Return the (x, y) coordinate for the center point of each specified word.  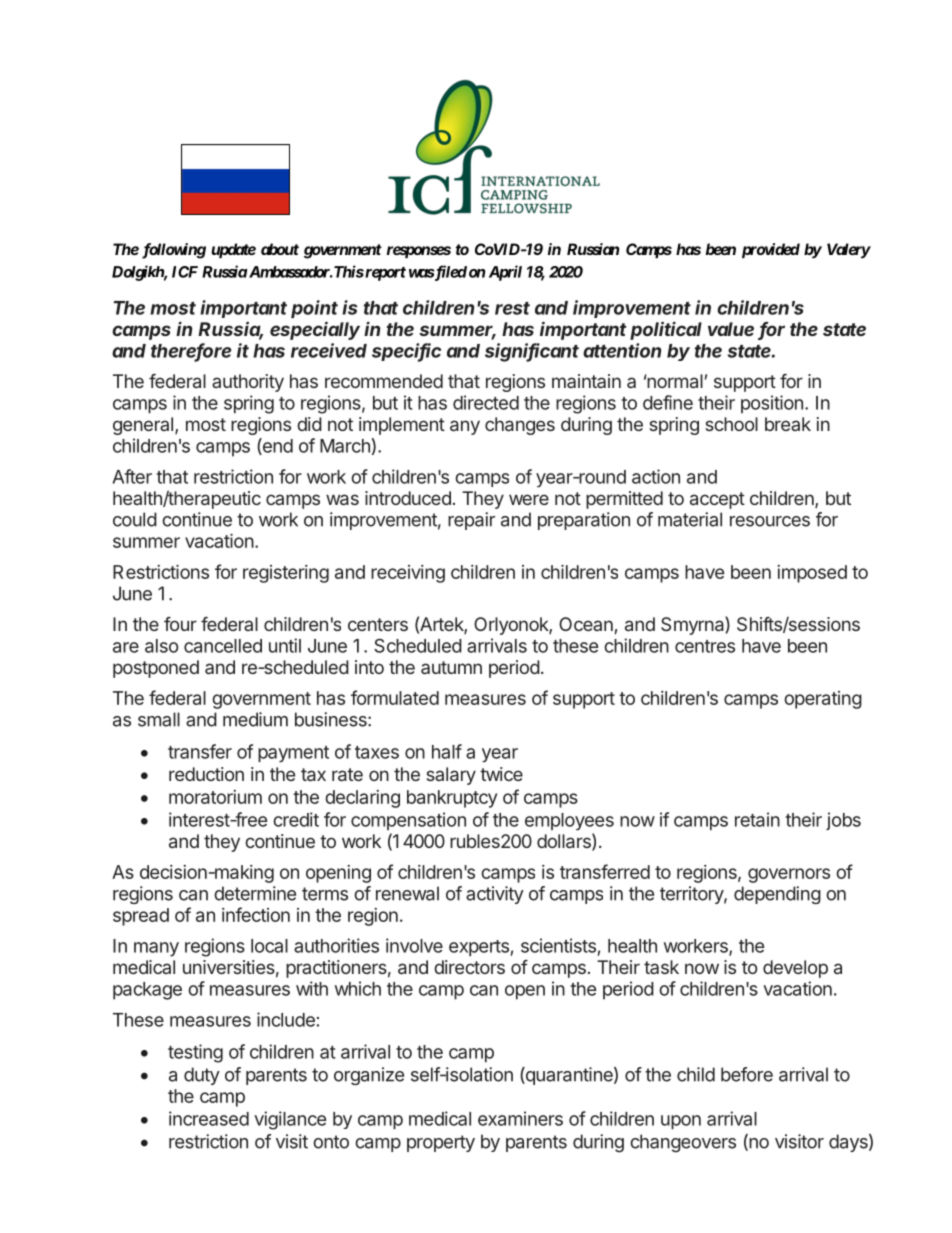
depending (777, 895)
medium (255, 719)
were (529, 499)
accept (717, 500)
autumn (451, 667)
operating (823, 700)
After (132, 476)
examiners (520, 1118)
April (505, 273)
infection (256, 914)
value (731, 329)
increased (209, 1118)
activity (495, 895)
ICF (185, 272)
